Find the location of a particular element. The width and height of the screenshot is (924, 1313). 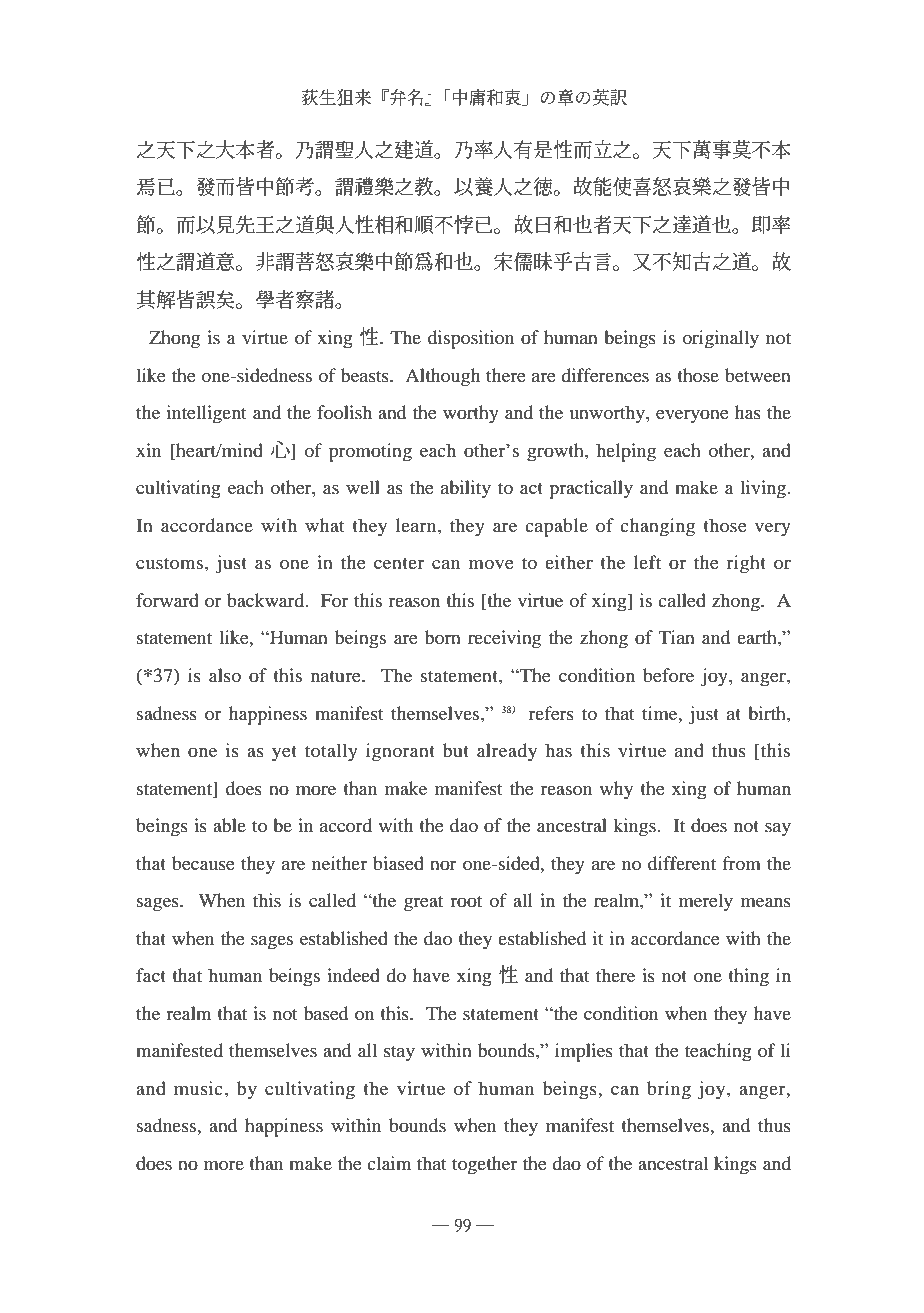

originally is located at coordinates (720, 339).
